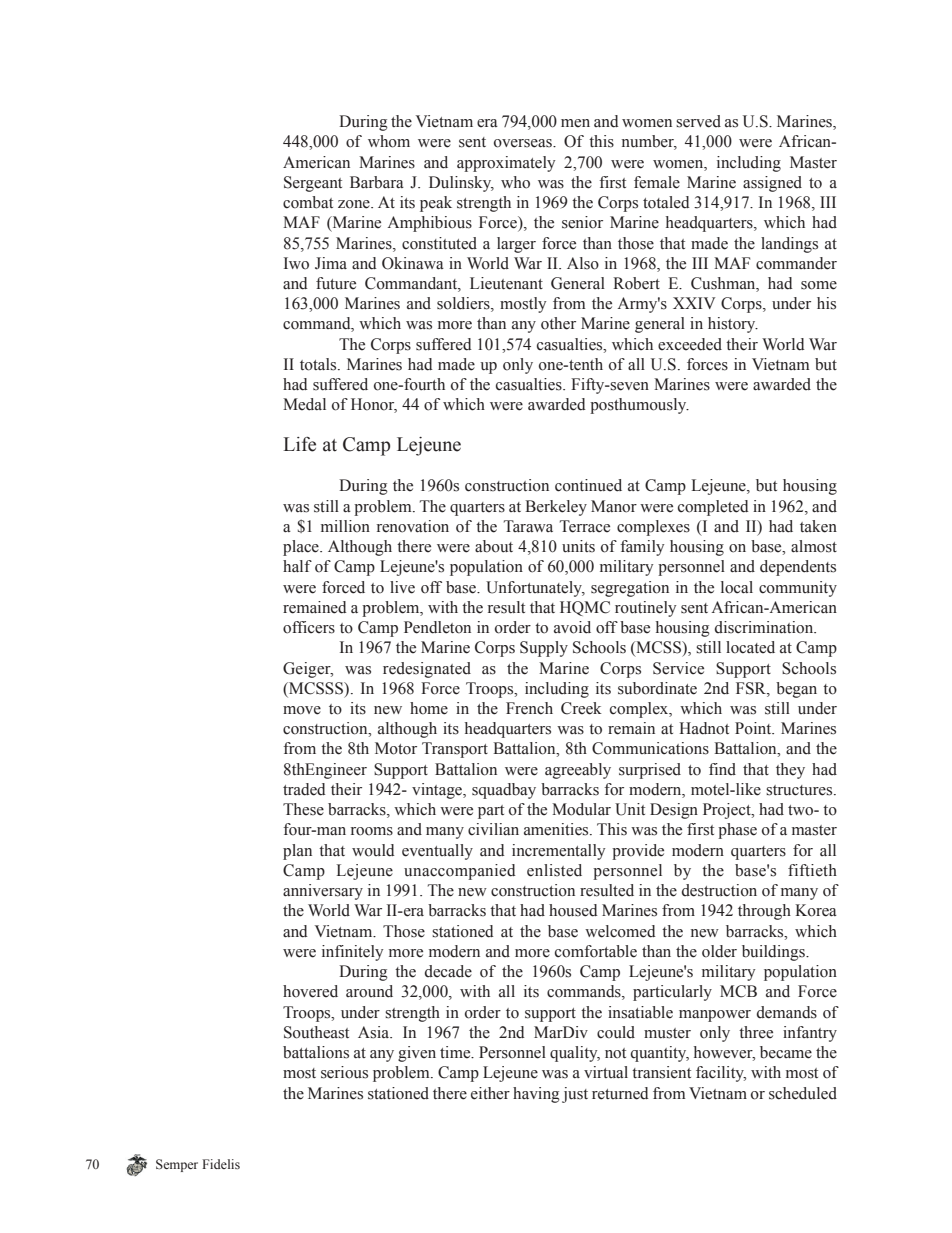  What do you see at coordinates (772, 184) in the image?
I see `assigned` at bounding box center [772, 184].
